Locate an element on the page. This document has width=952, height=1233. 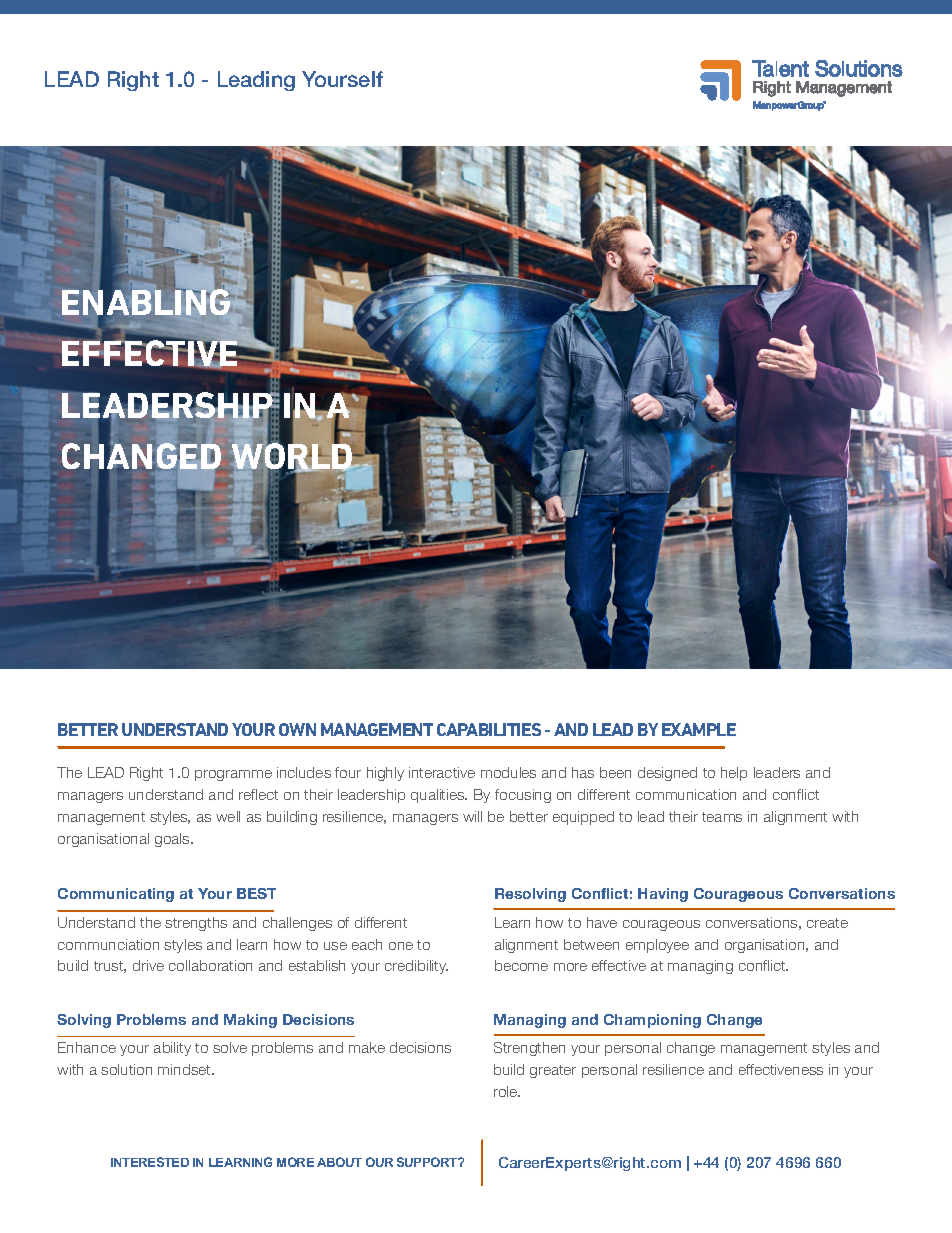
interactive is located at coordinates (442, 772).
